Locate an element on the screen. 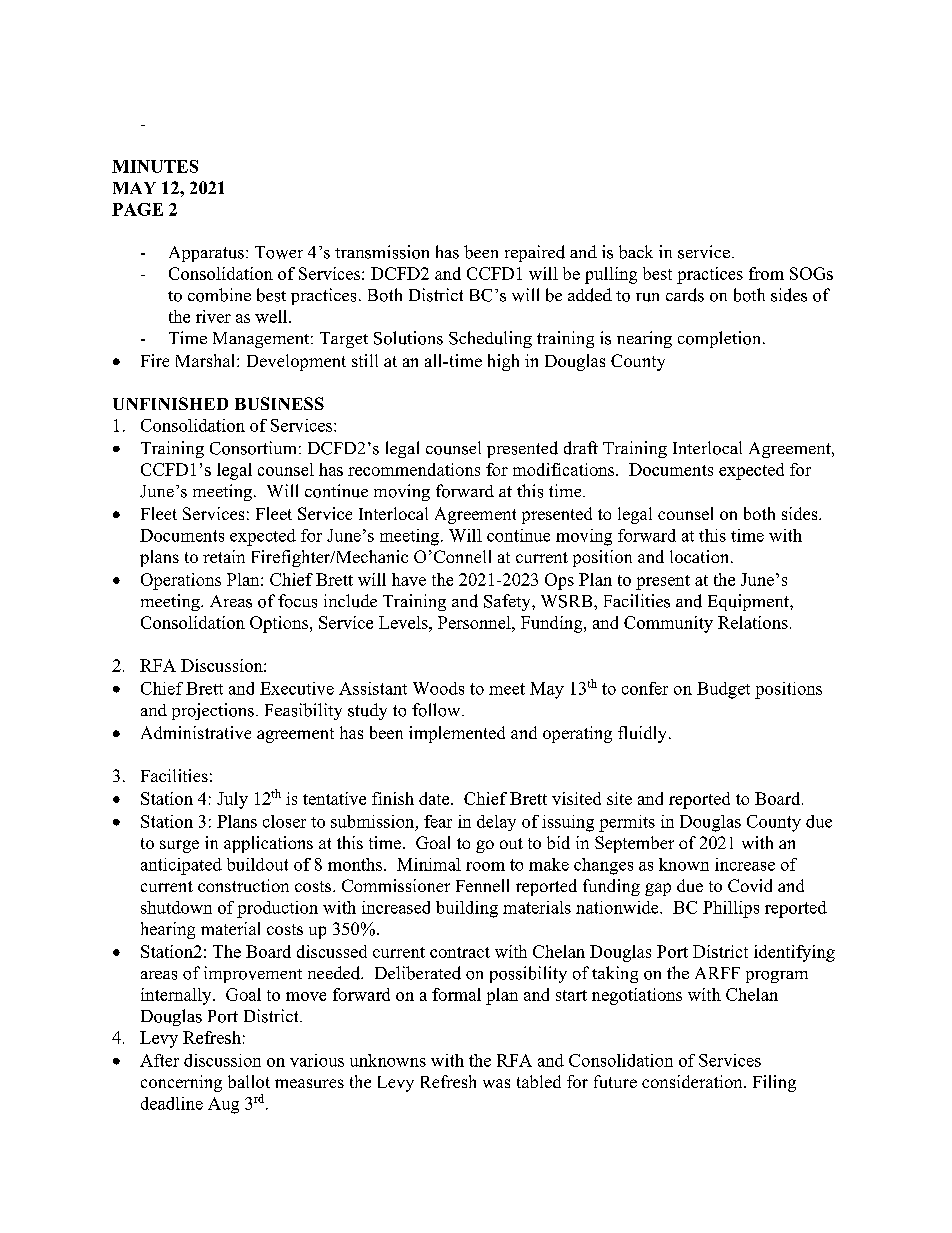 The height and width of the screenshot is (1233, 952). recommendations is located at coordinates (414, 469).
